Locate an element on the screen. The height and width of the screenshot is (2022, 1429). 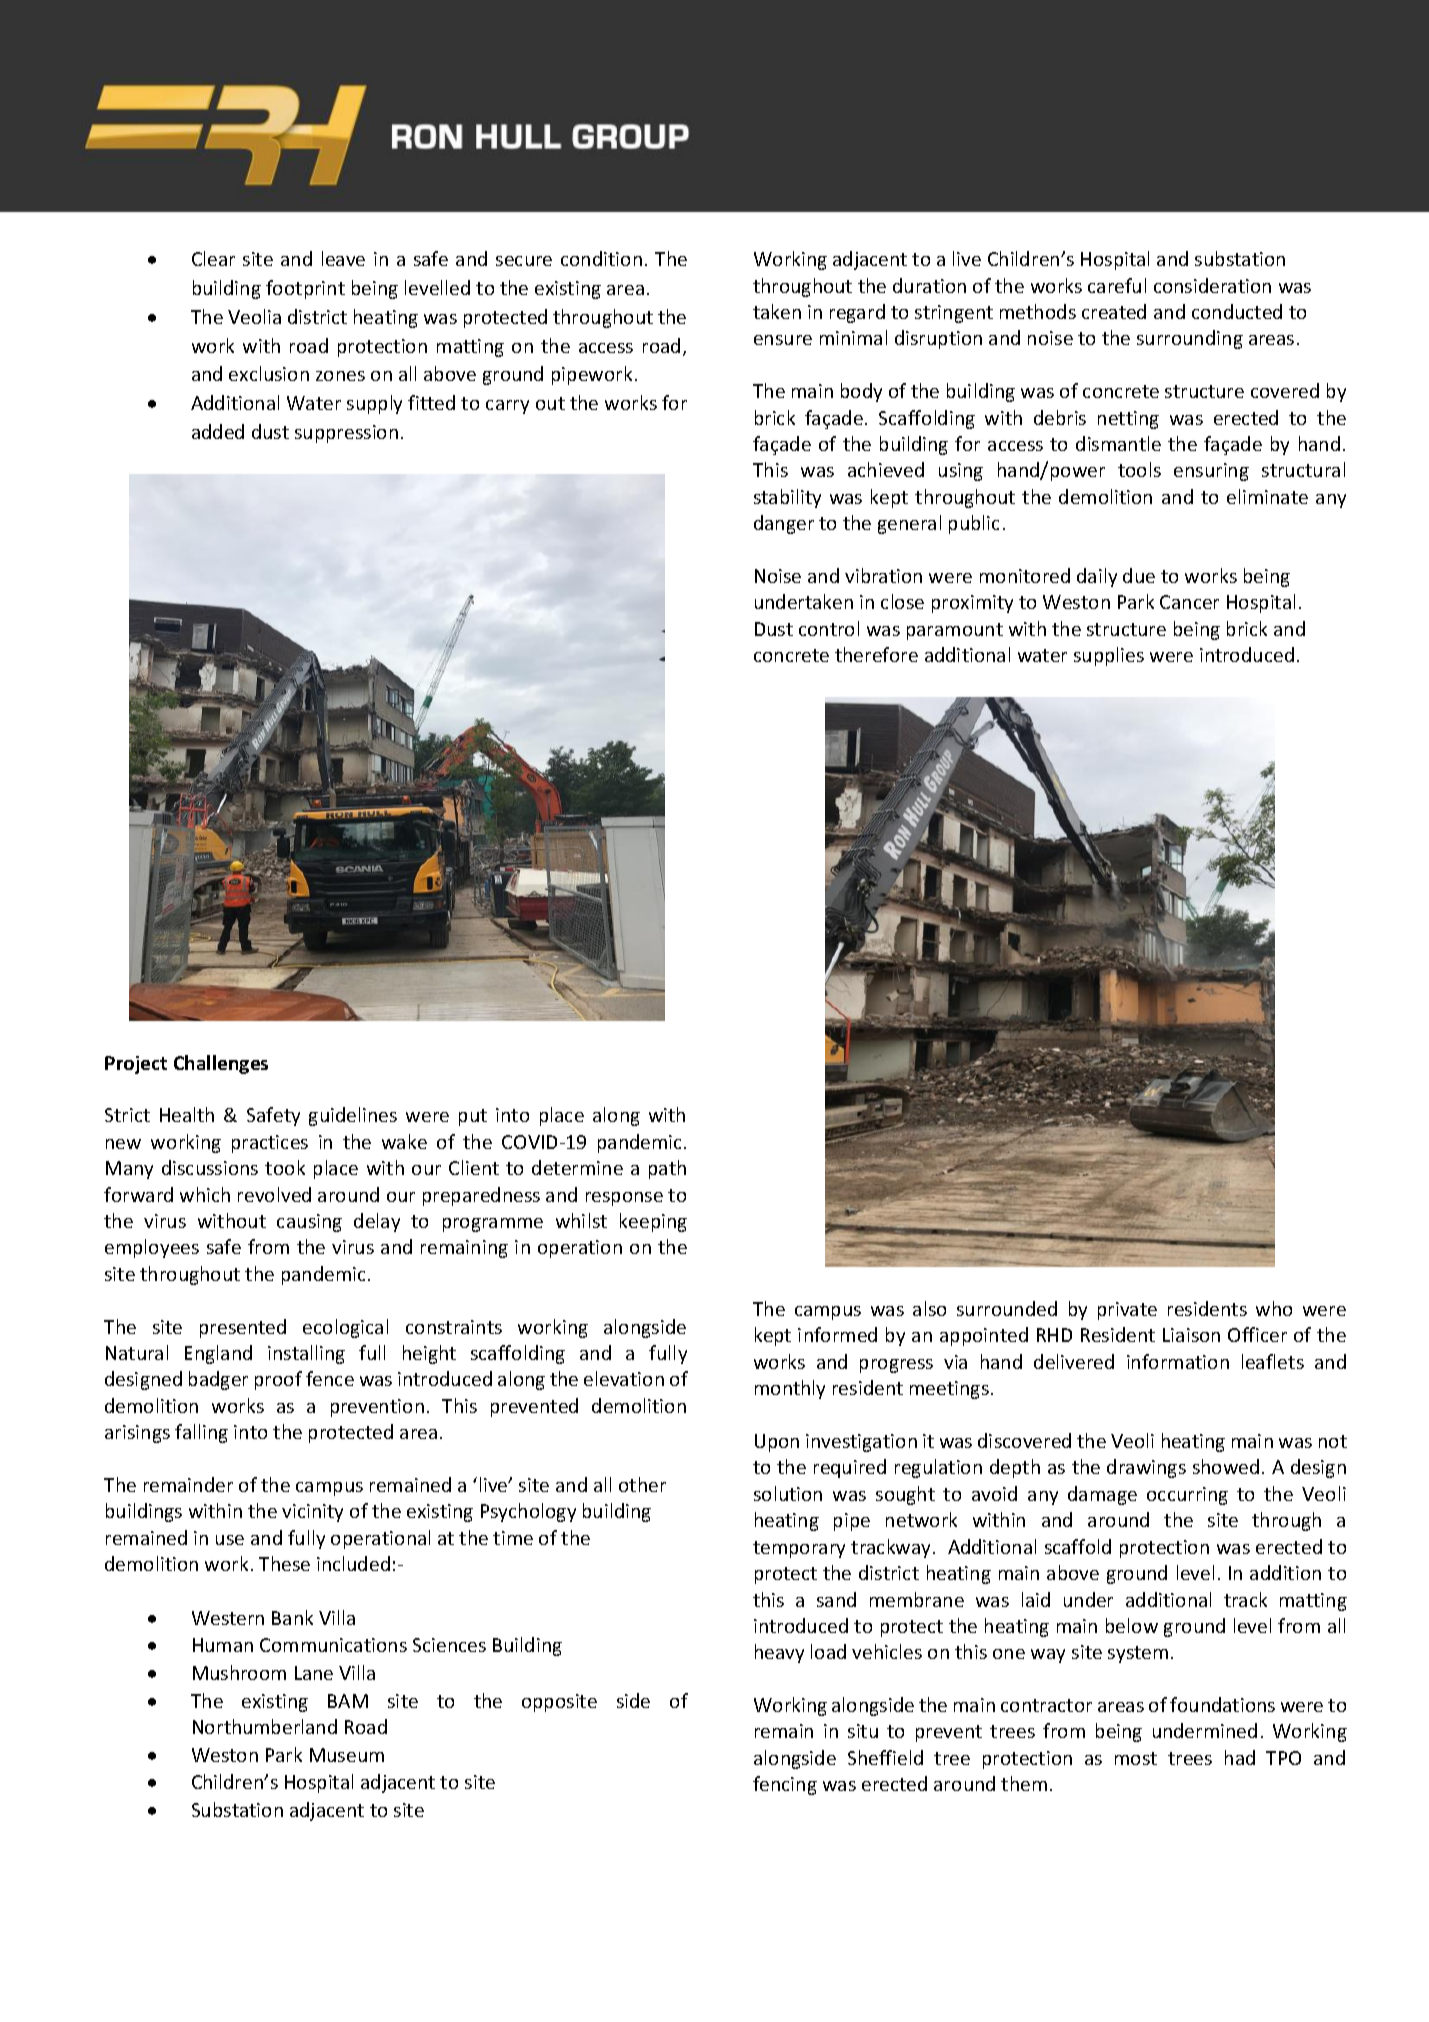
footprint is located at coordinates (305, 289).
